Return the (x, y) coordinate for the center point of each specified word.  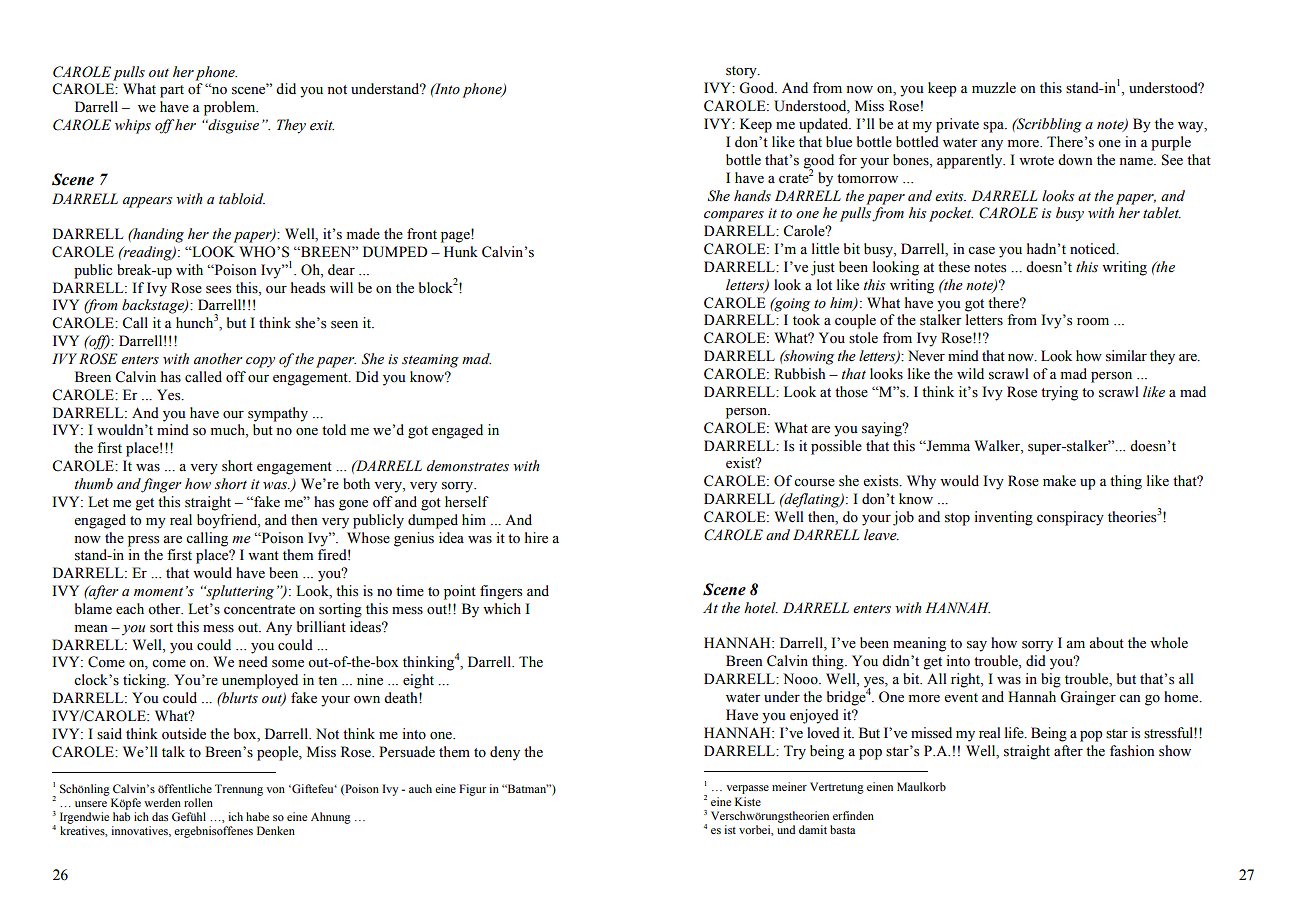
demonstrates (468, 466)
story (742, 72)
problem (231, 108)
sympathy (278, 414)
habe (257, 816)
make (1059, 480)
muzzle (994, 87)
